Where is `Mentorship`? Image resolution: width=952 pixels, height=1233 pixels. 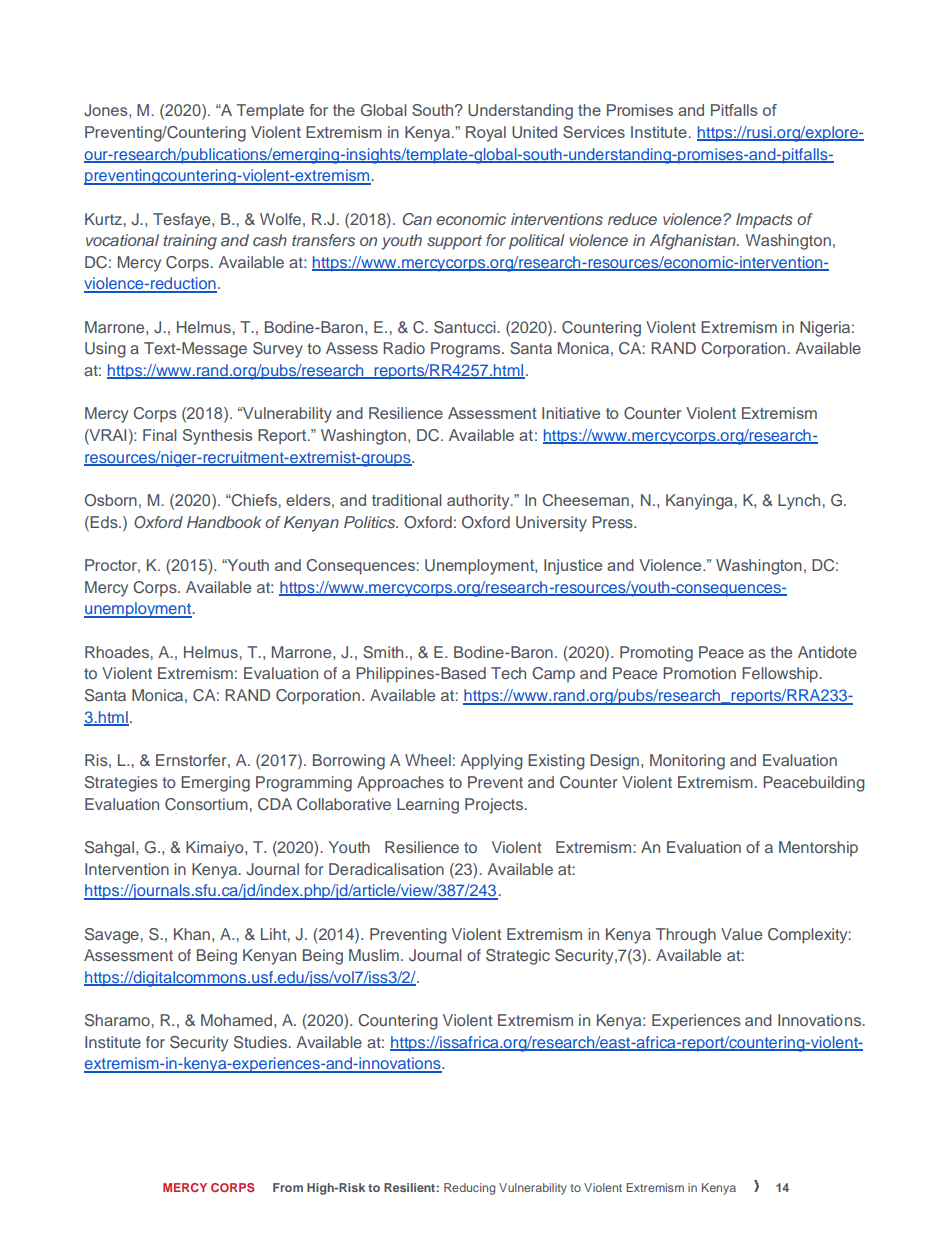 Mentorship is located at coordinates (818, 849).
